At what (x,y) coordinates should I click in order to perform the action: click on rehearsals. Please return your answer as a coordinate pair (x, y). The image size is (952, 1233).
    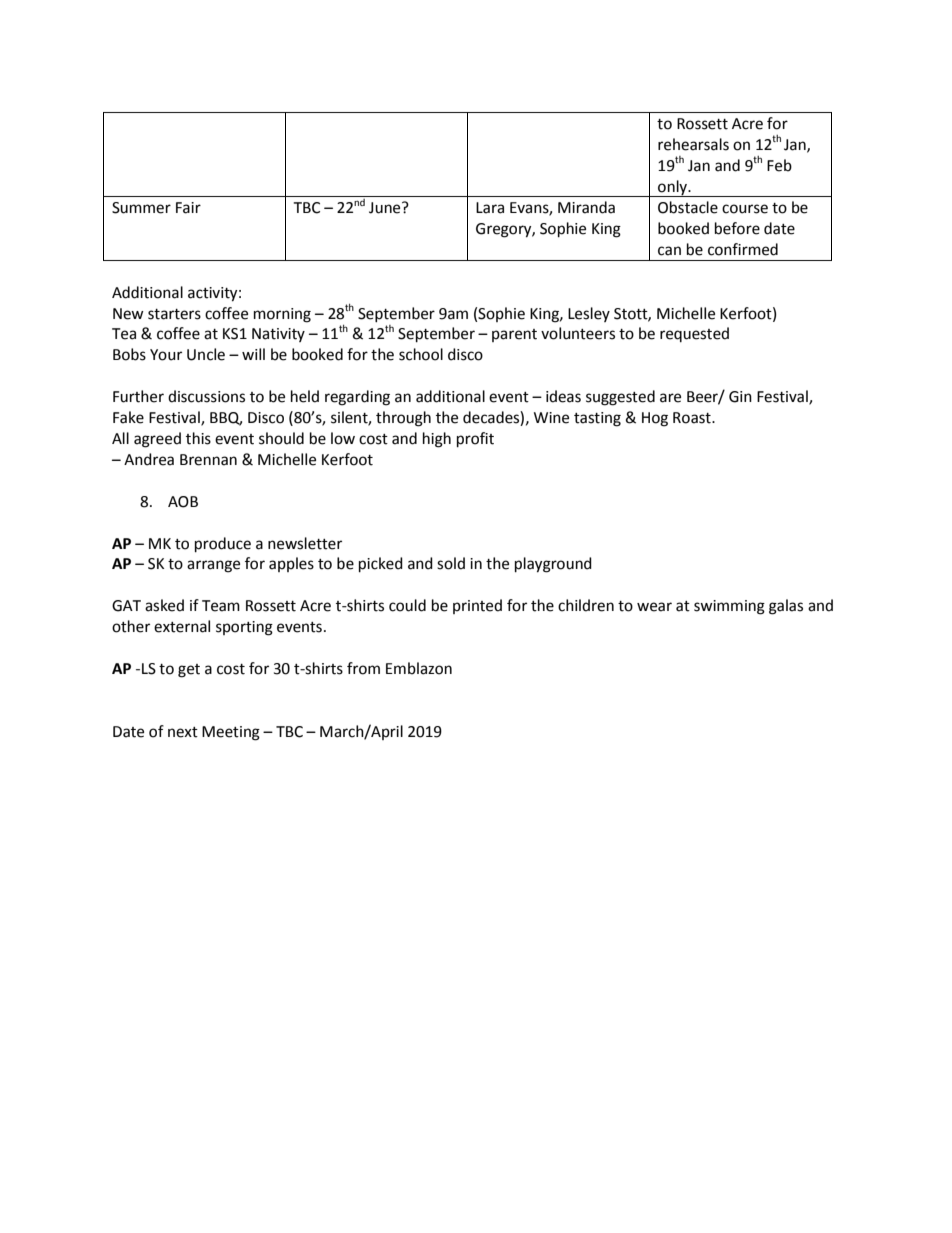
    Looking at the image, I should click on (693, 144).
